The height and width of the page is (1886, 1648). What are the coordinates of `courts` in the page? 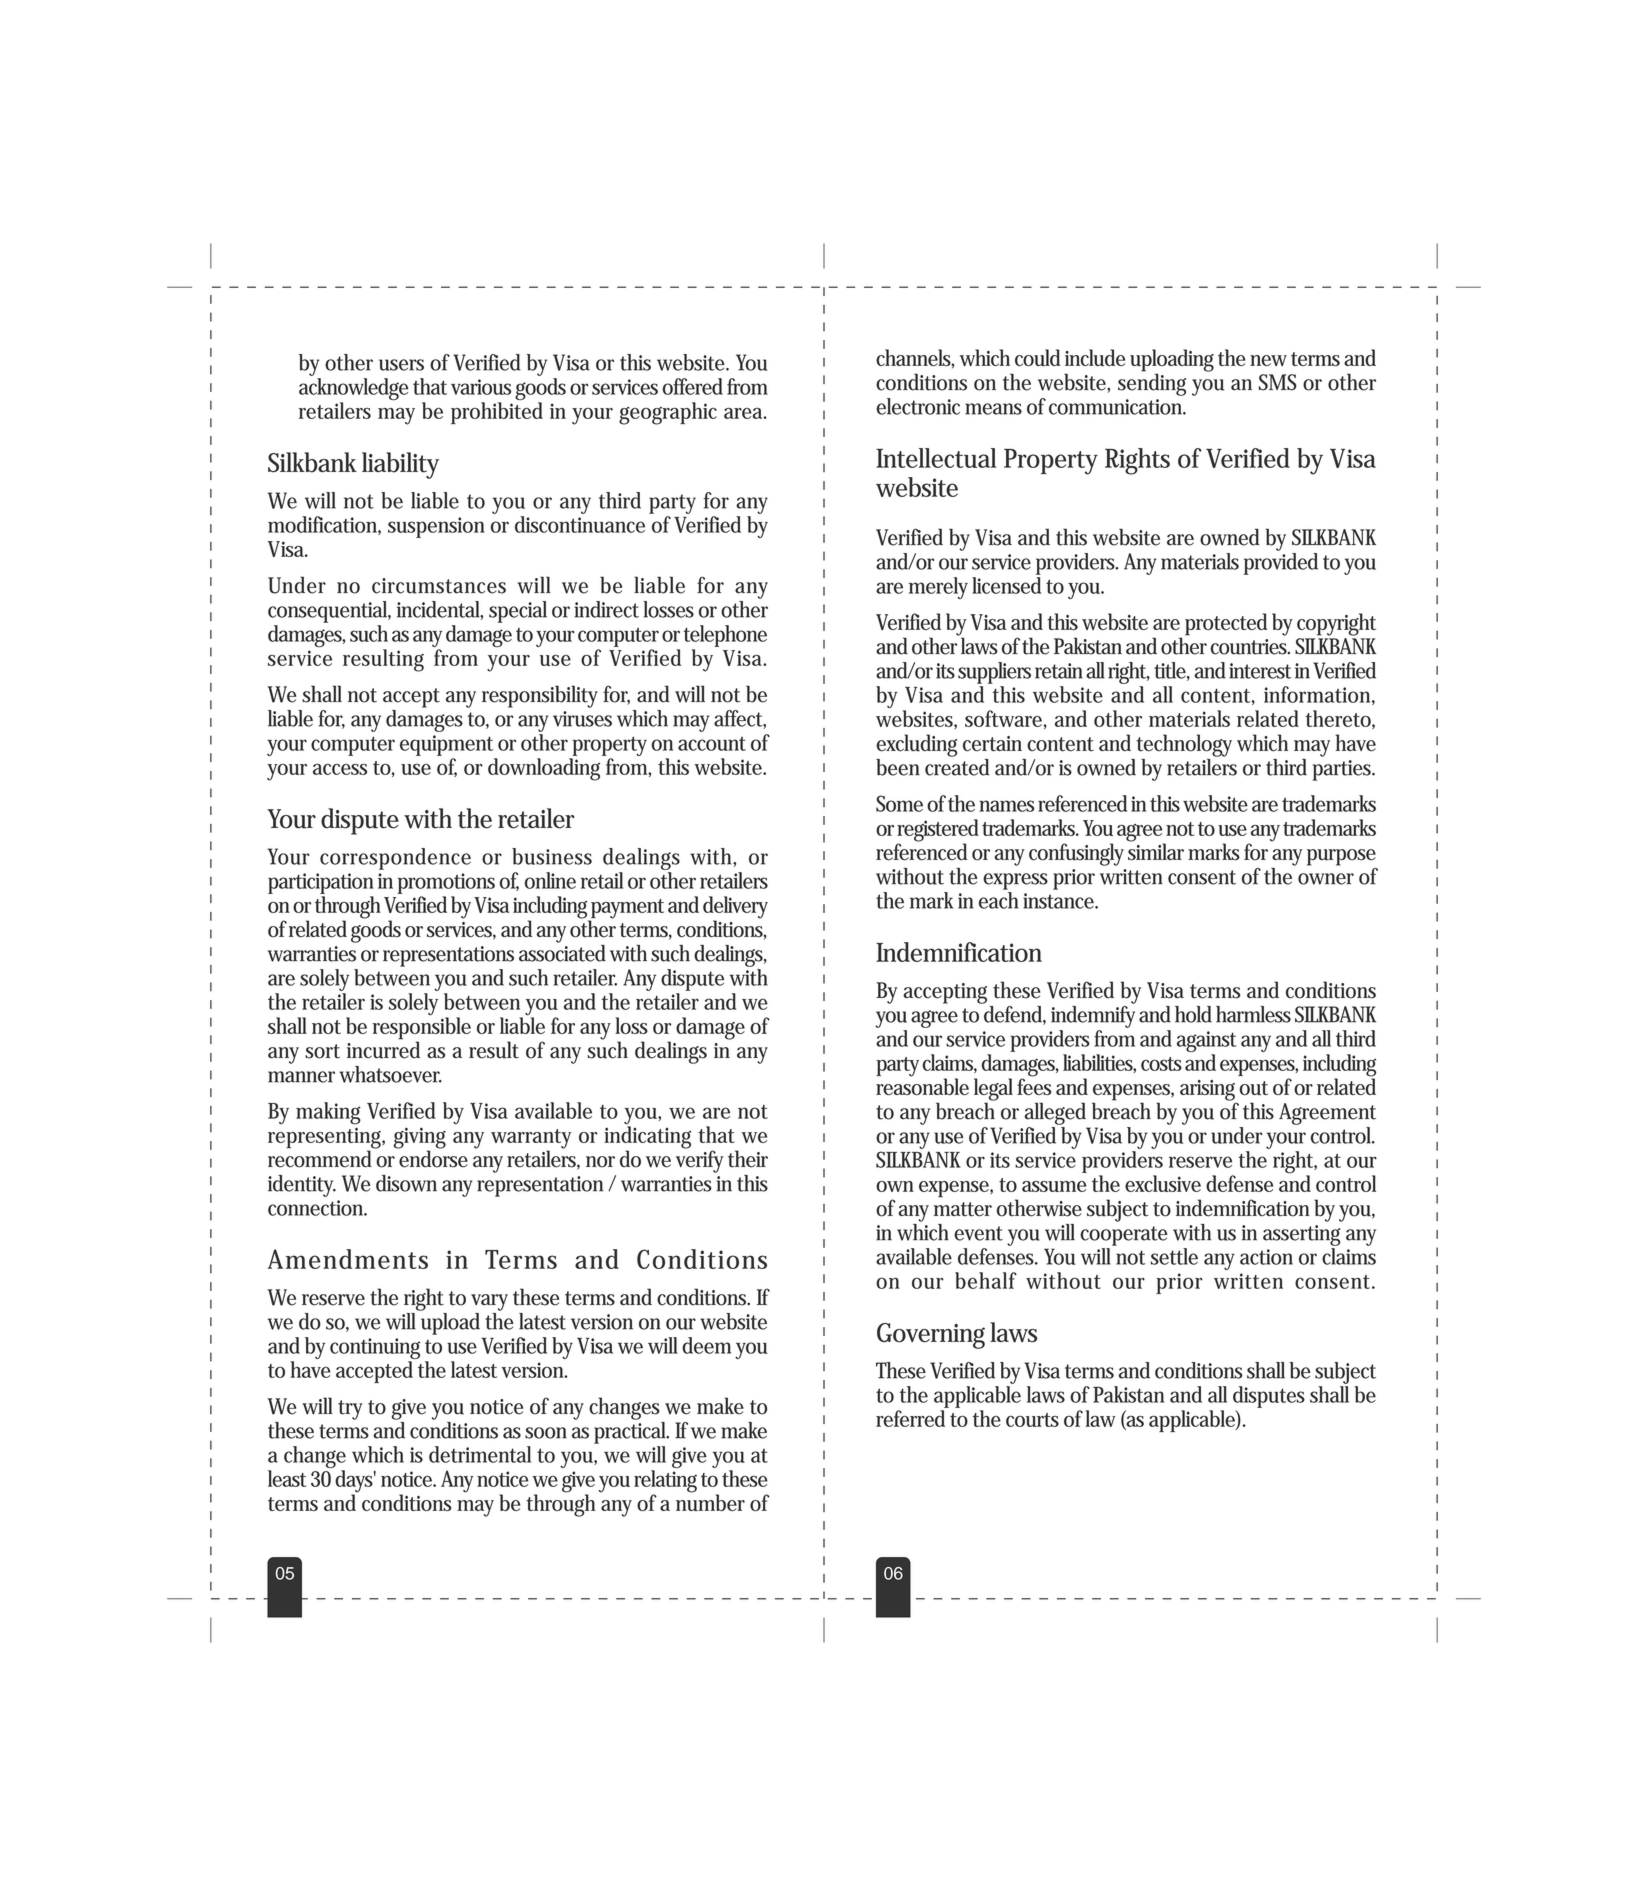 It's located at (1032, 1420).
